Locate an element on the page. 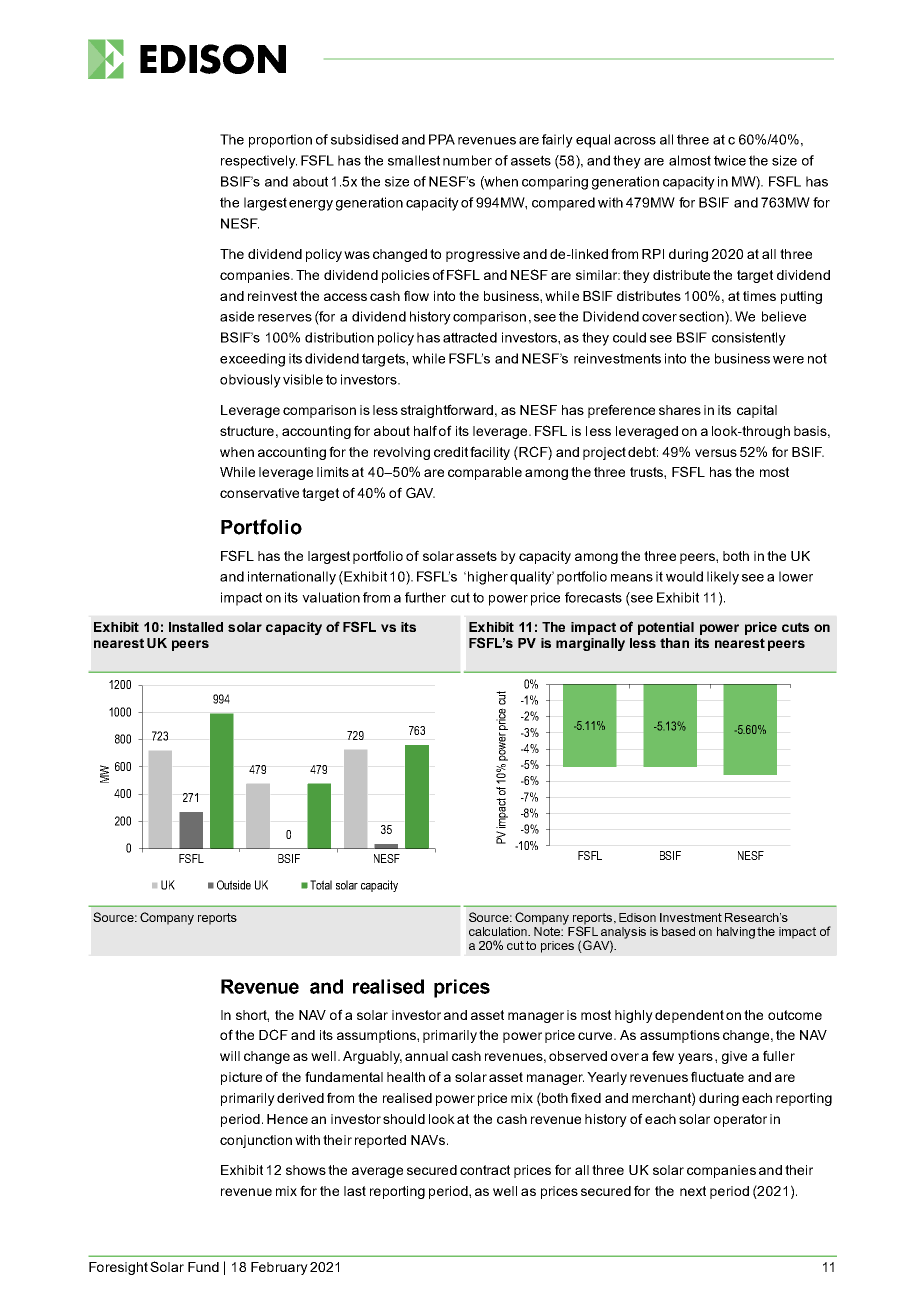 This document has width=924, height=1308. further is located at coordinates (425, 597).
